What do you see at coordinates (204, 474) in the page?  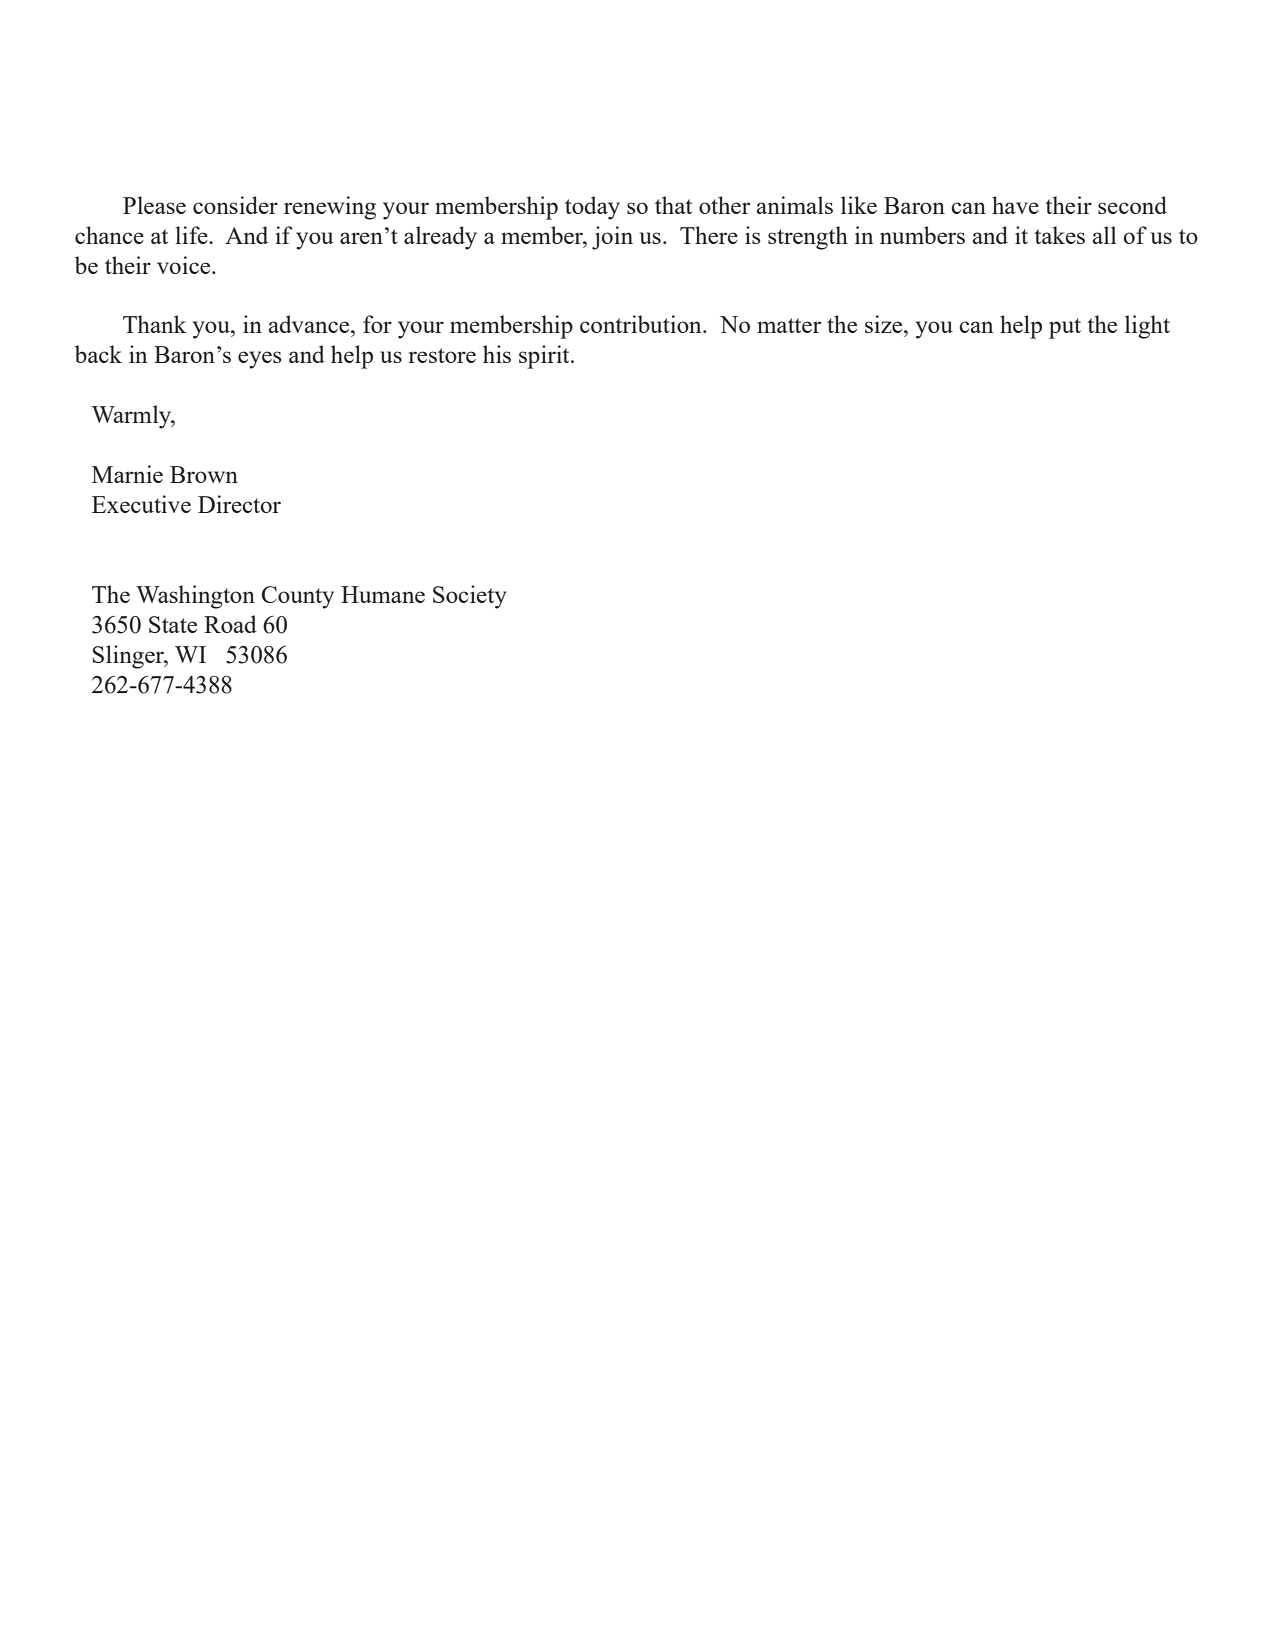 I see `Brown` at bounding box center [204, 474].
